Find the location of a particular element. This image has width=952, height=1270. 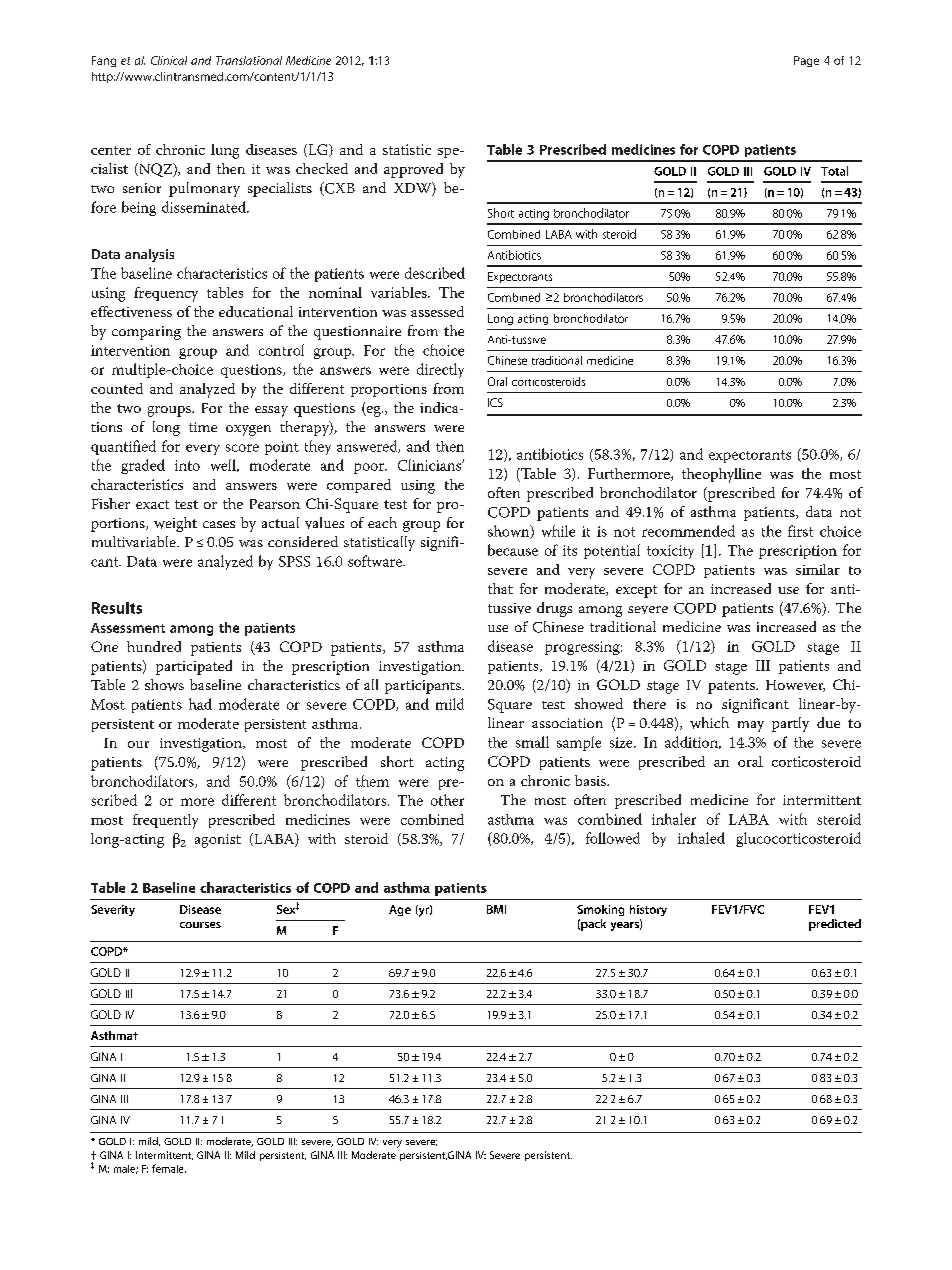

Clinical is located at coordinates (169, 60).
